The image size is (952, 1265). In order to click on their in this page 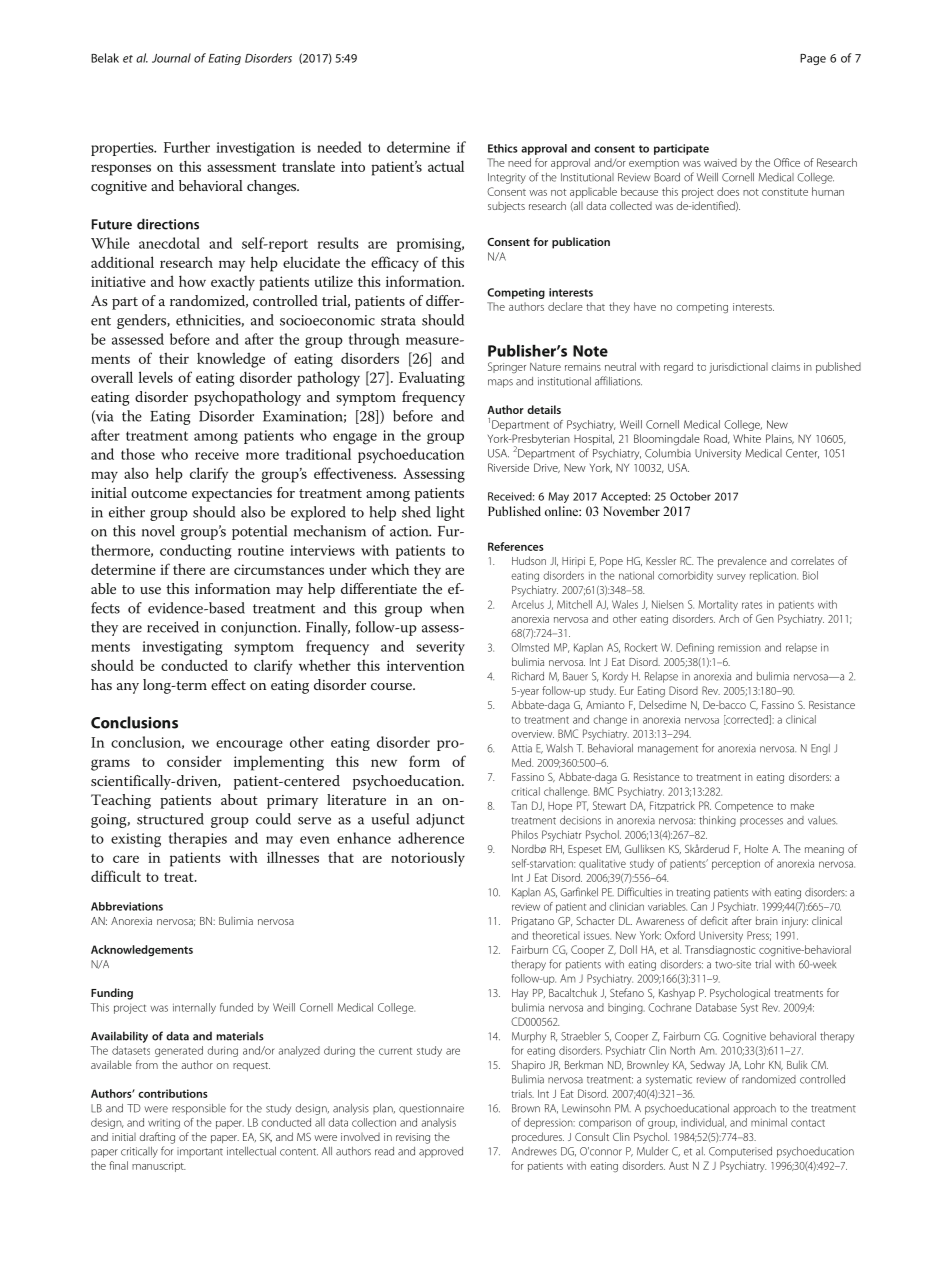, I will do `click(174, 358)`.
